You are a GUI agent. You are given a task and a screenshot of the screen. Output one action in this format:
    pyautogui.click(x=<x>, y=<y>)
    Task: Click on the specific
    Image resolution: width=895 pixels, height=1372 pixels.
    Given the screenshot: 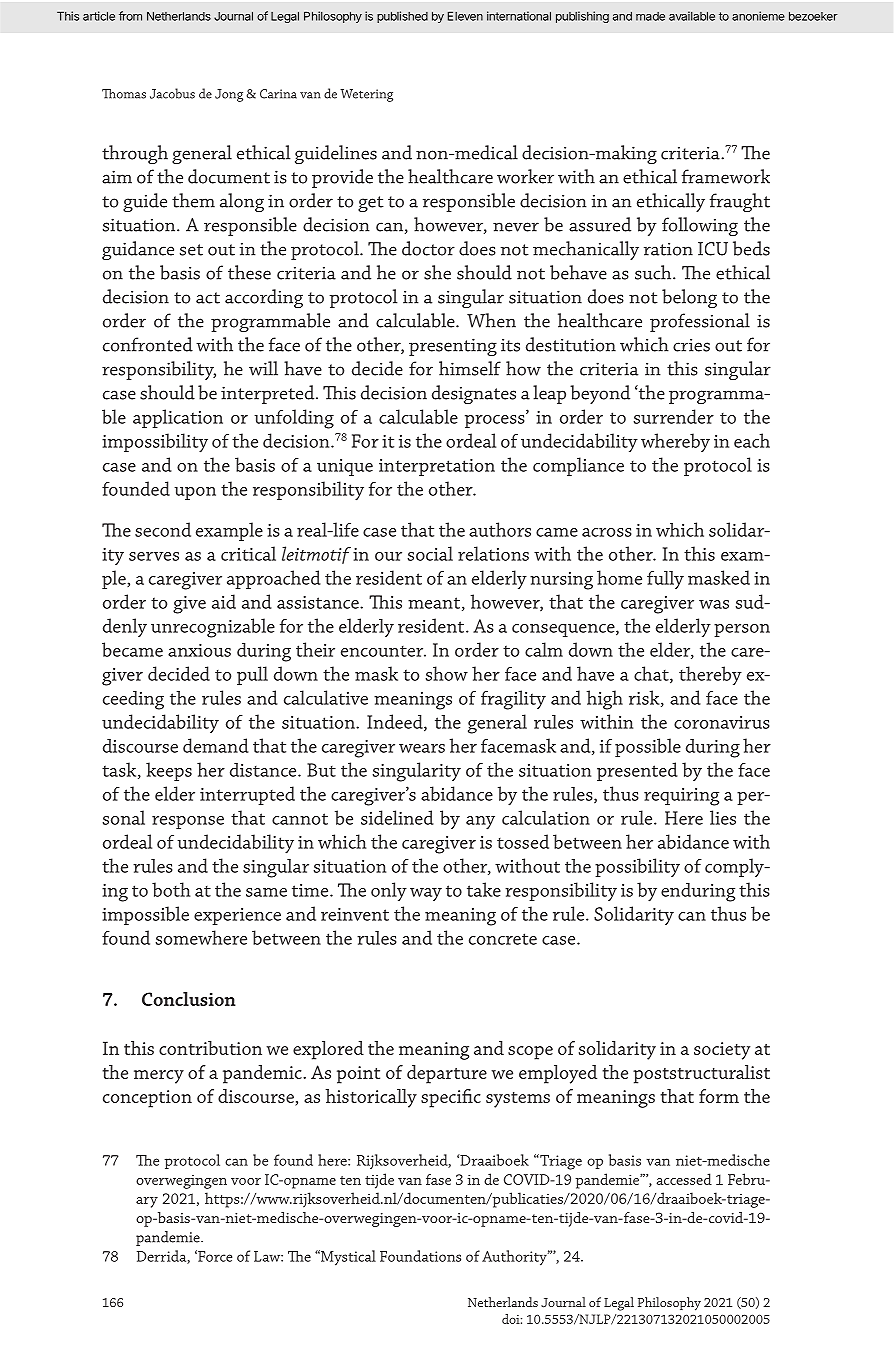 What is the action you would take?
    pyautogui.click(x=451, y=1098)
